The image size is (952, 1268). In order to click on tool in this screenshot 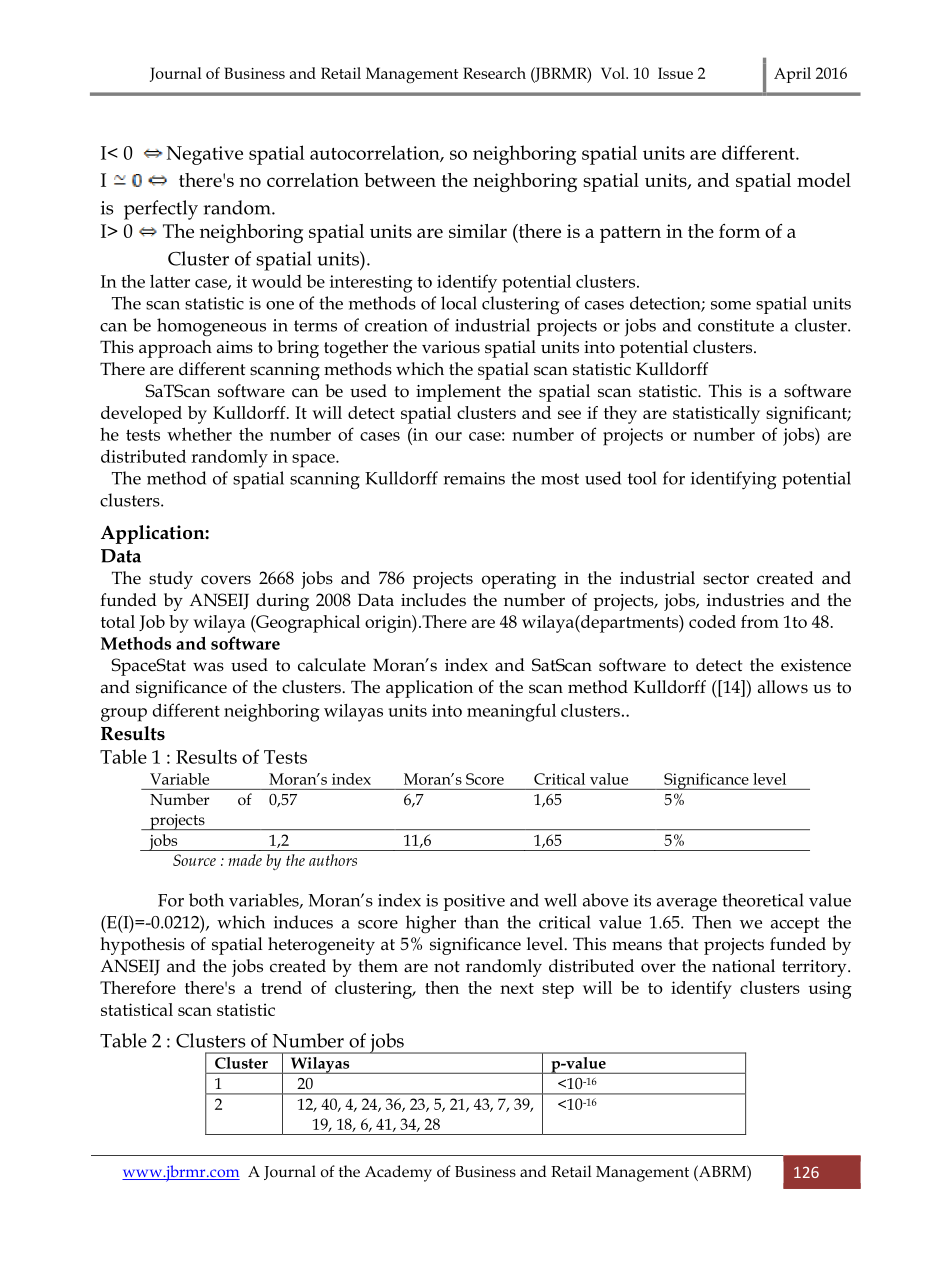, I will do `click(642, 478)`.
